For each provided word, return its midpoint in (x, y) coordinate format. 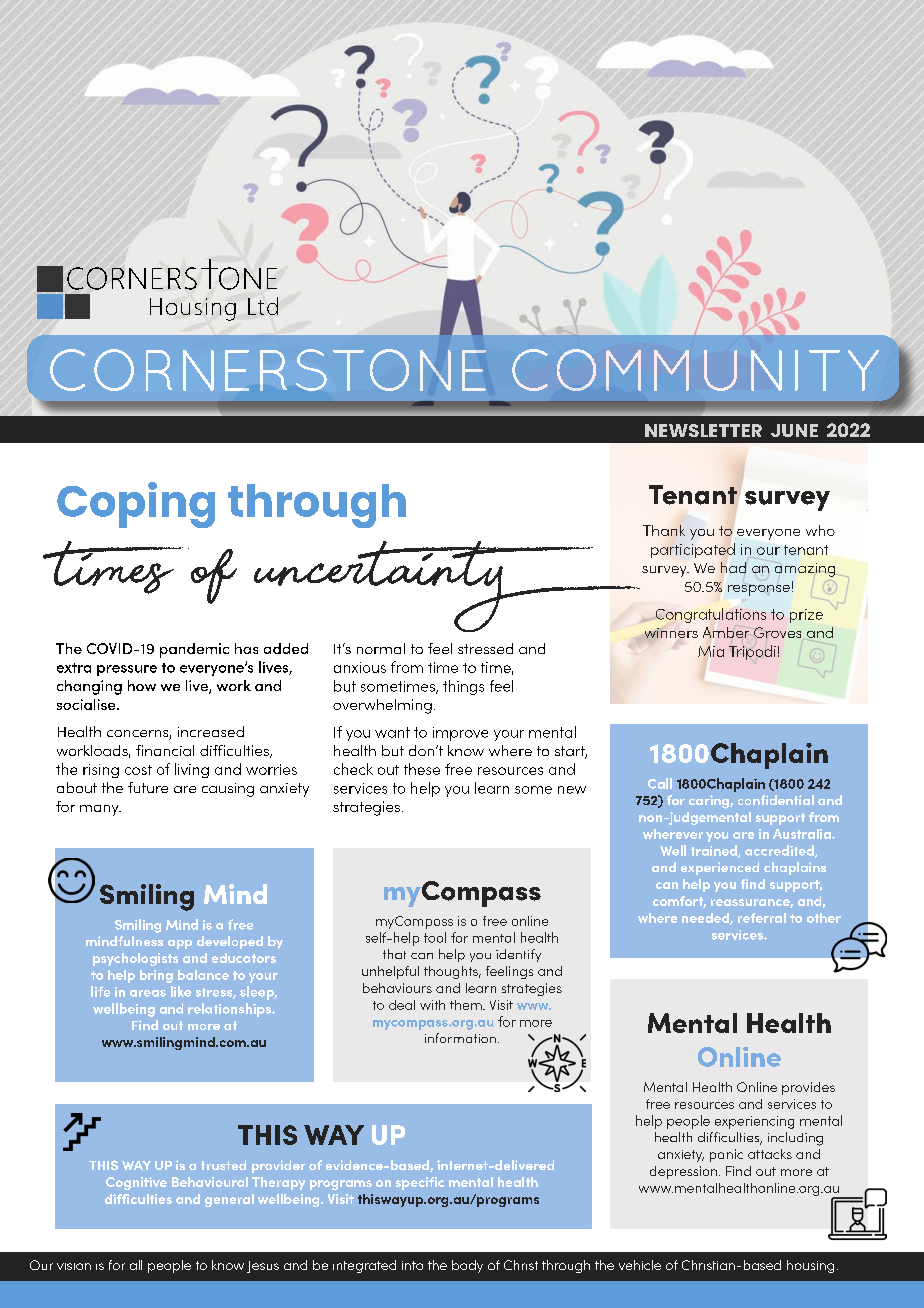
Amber (726, 632)
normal (381, 648)
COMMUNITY (695, 370)
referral (762, 918)
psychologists (135, 959)
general (229, 1200)
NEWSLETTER (703, 430)
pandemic (194, 650)
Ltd (263, 306)
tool (435, 937)
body (467, 1266)
